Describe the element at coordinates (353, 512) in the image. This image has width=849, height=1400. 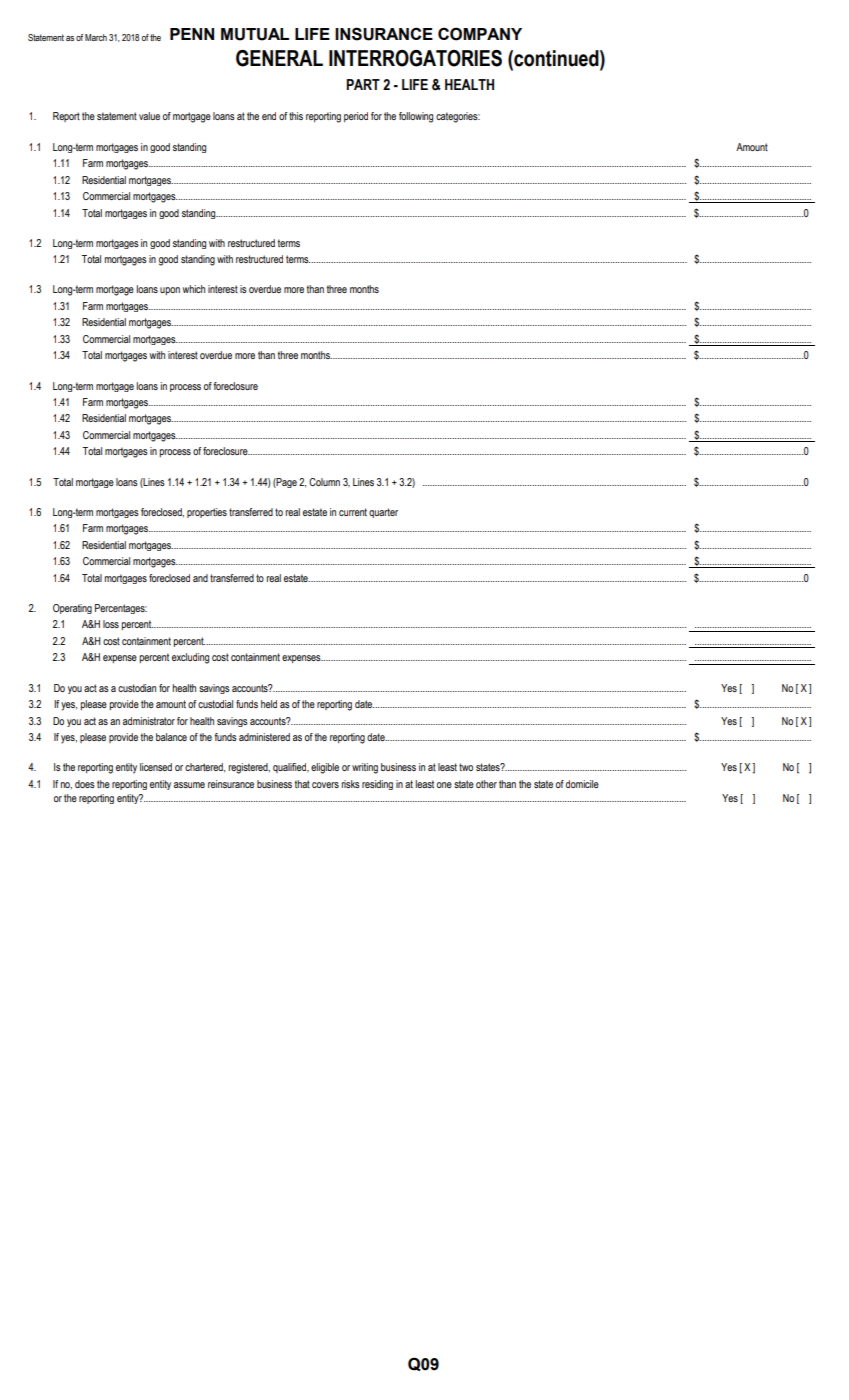
I see `current` at that location.
